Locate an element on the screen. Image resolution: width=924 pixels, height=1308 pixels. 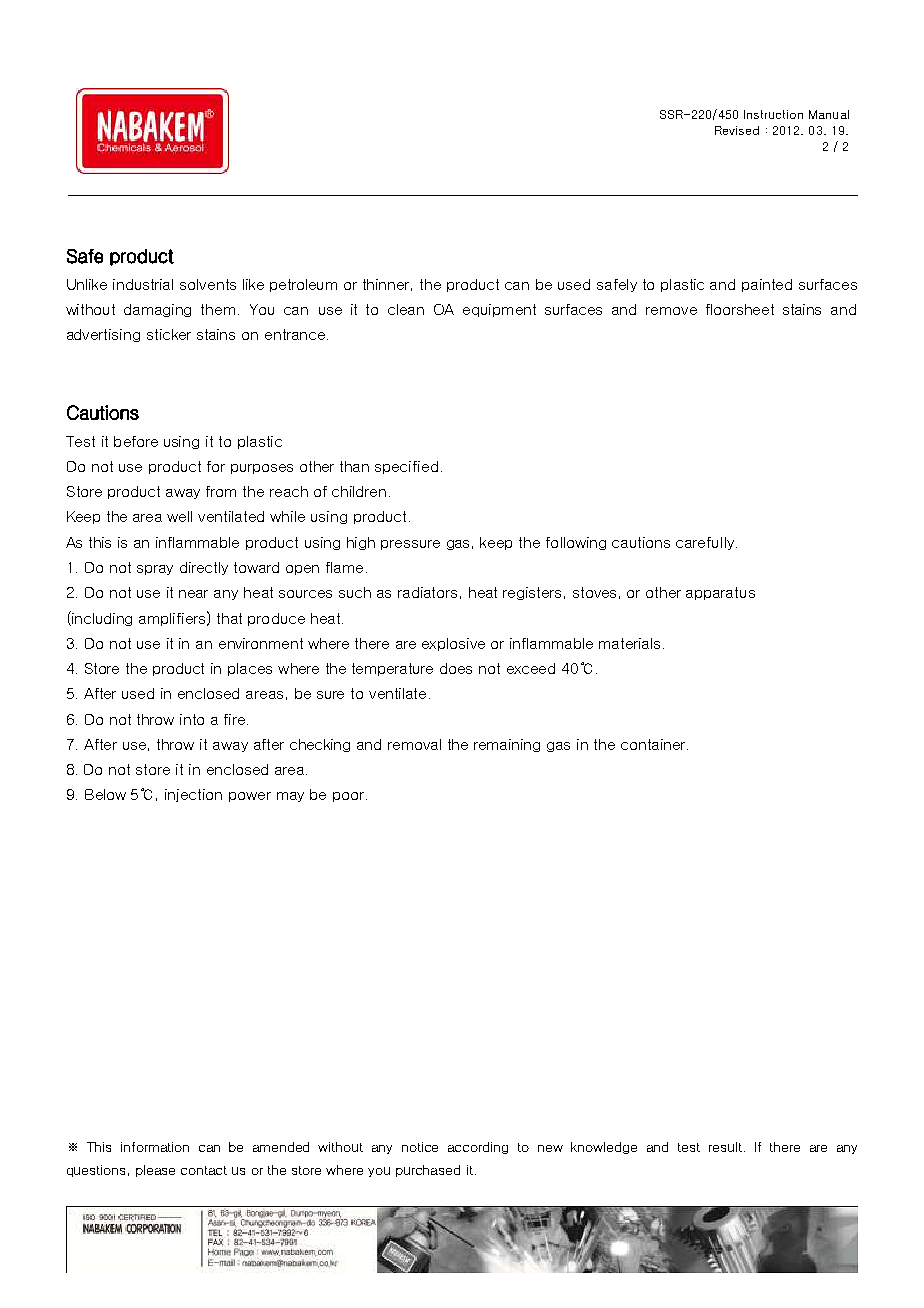
information is located at coordinates (155, 1147).
